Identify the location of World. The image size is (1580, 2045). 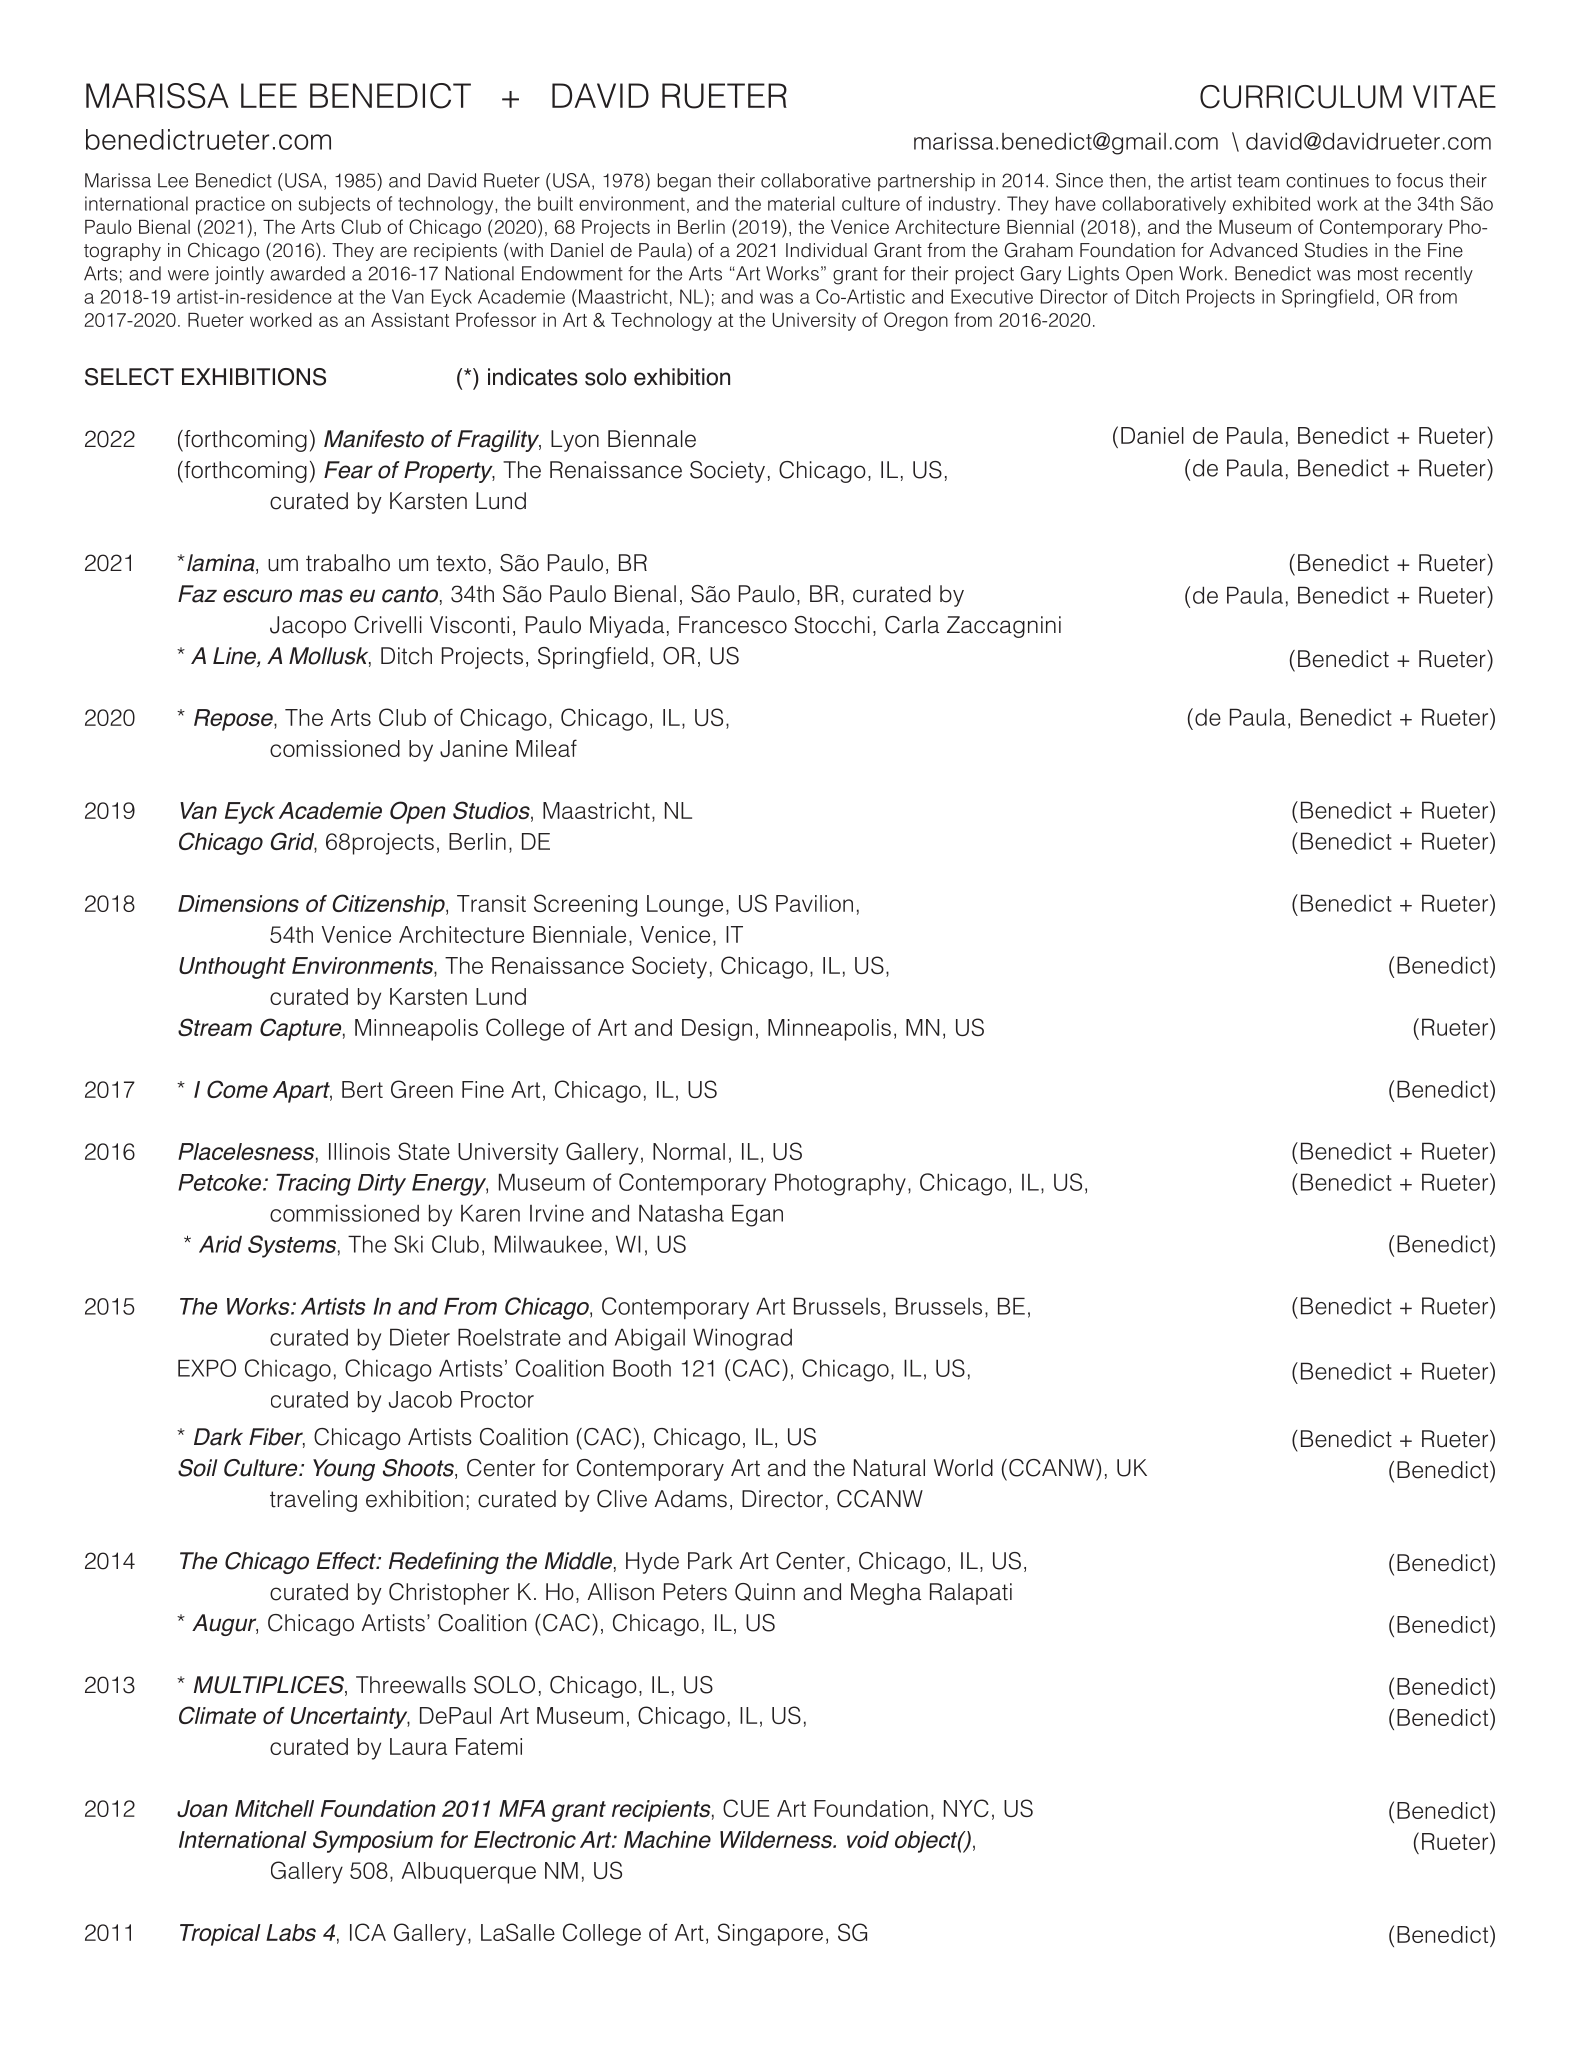
(963, 1468).
